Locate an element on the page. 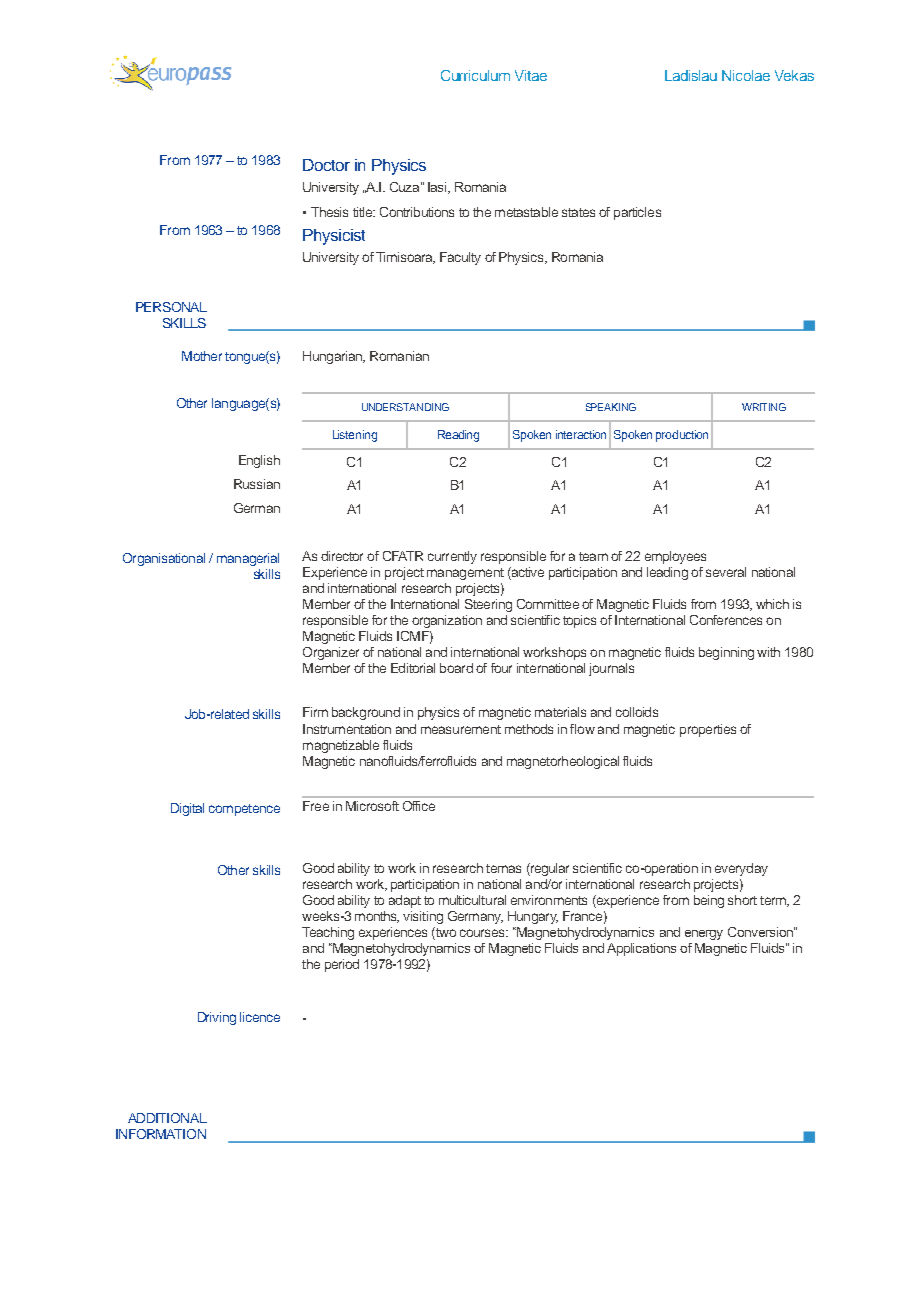  Doctor is located at coordinates (326, 165).
